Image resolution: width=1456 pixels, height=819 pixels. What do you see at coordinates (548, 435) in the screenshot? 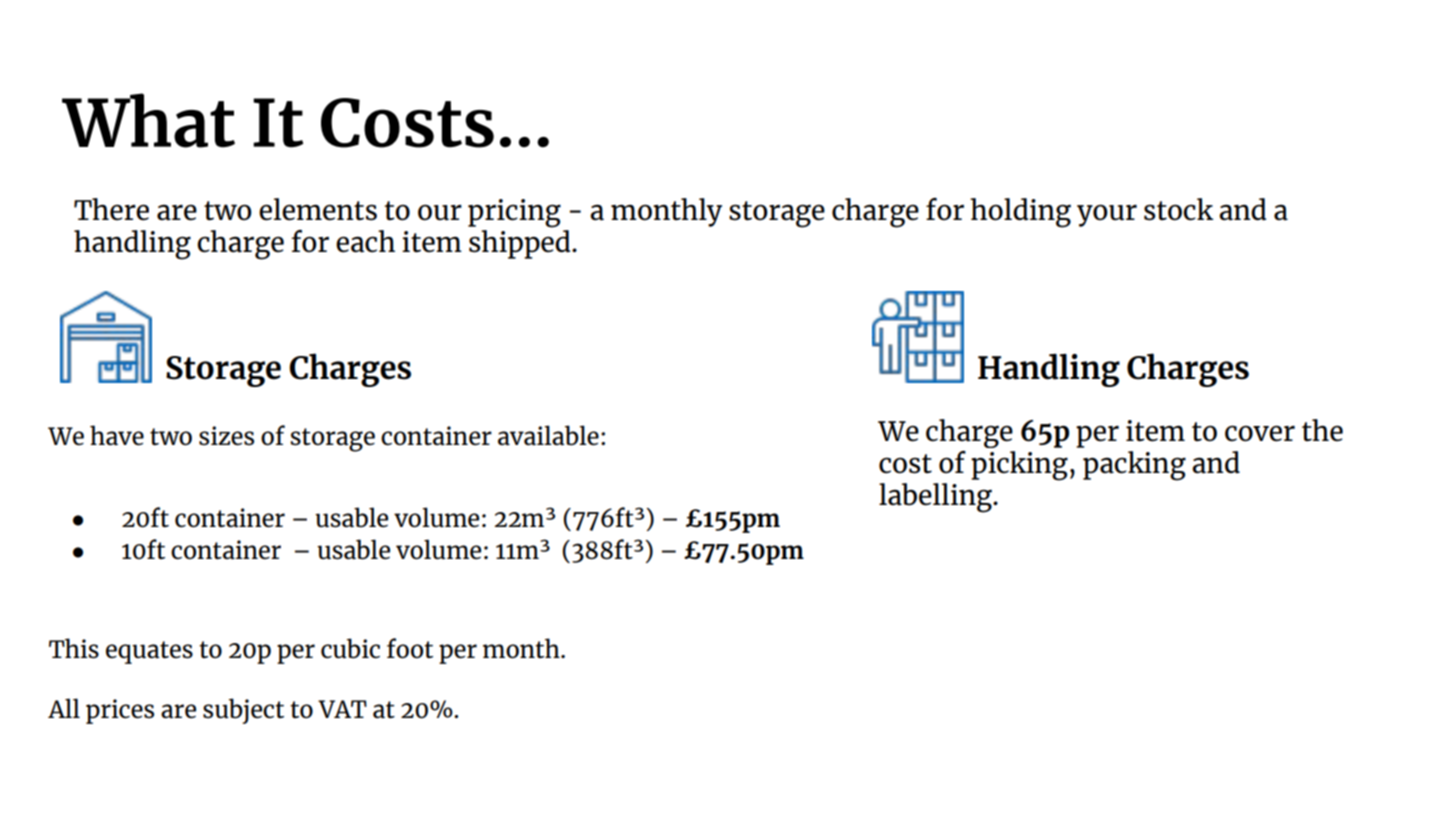
I see `available` at bounding box center [548, 435].
